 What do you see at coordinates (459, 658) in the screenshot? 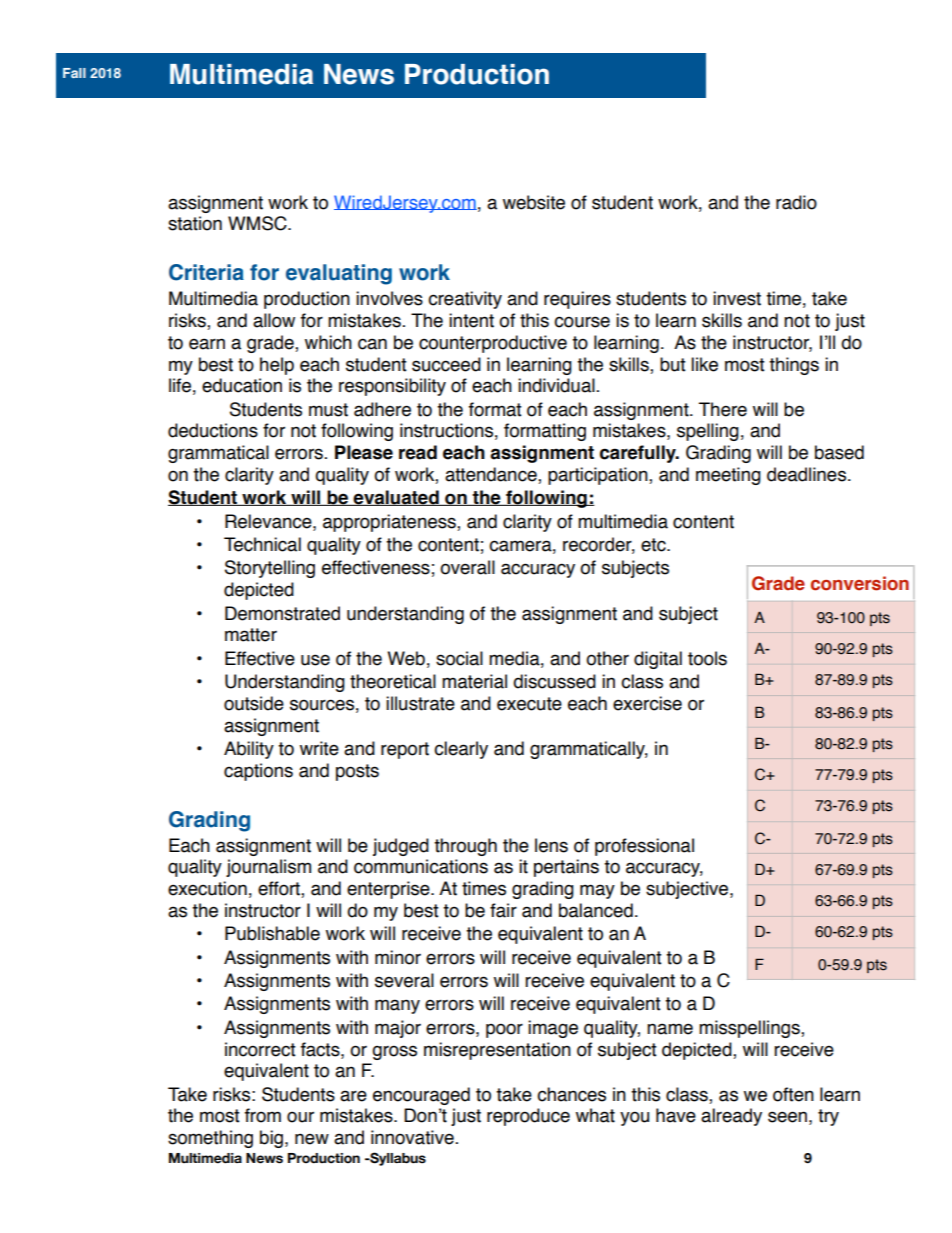
I see `social` at bounding box center [459, 658].
